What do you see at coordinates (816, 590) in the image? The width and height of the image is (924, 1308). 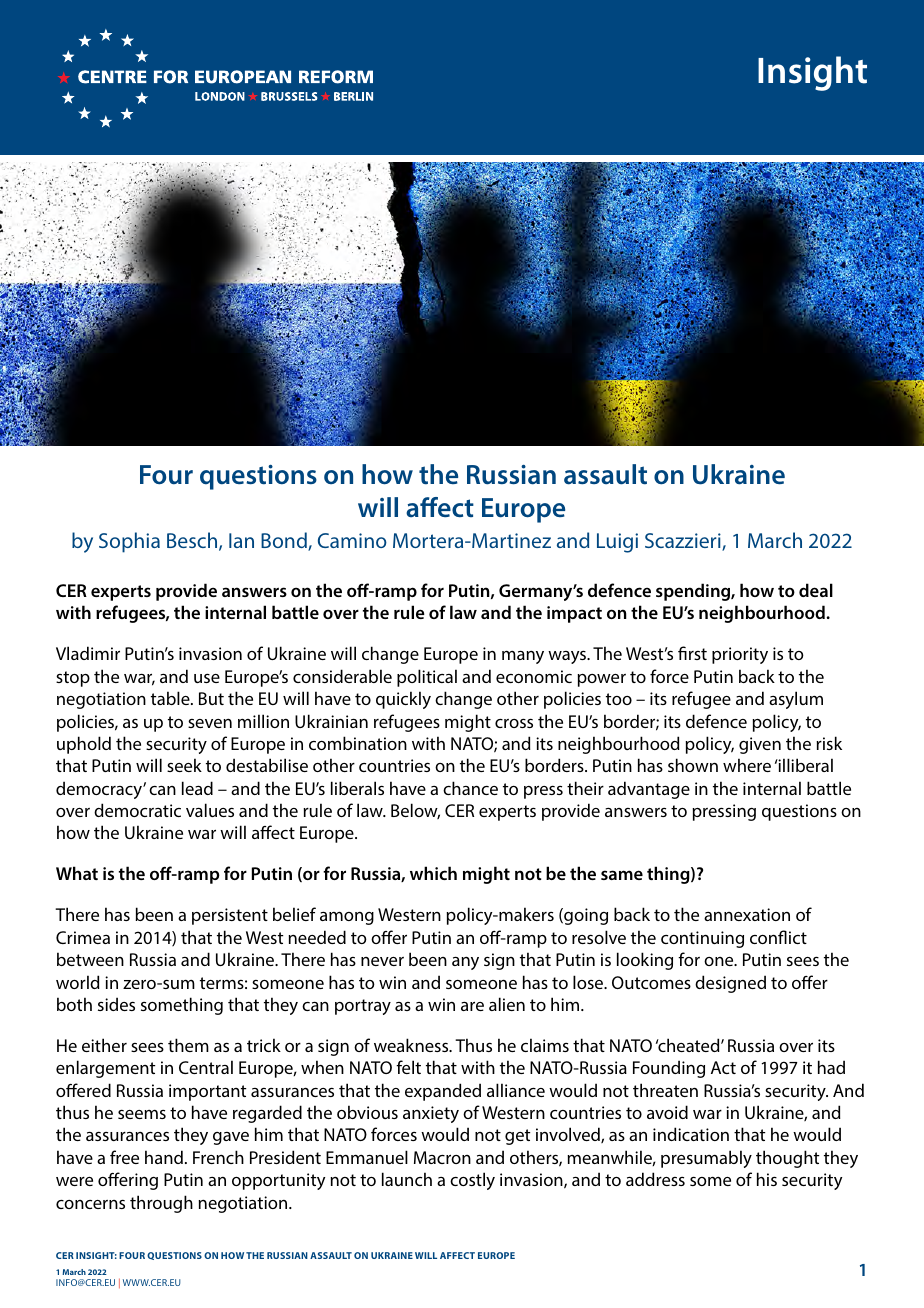 I see `deal` at bounding box center [816, 590].
